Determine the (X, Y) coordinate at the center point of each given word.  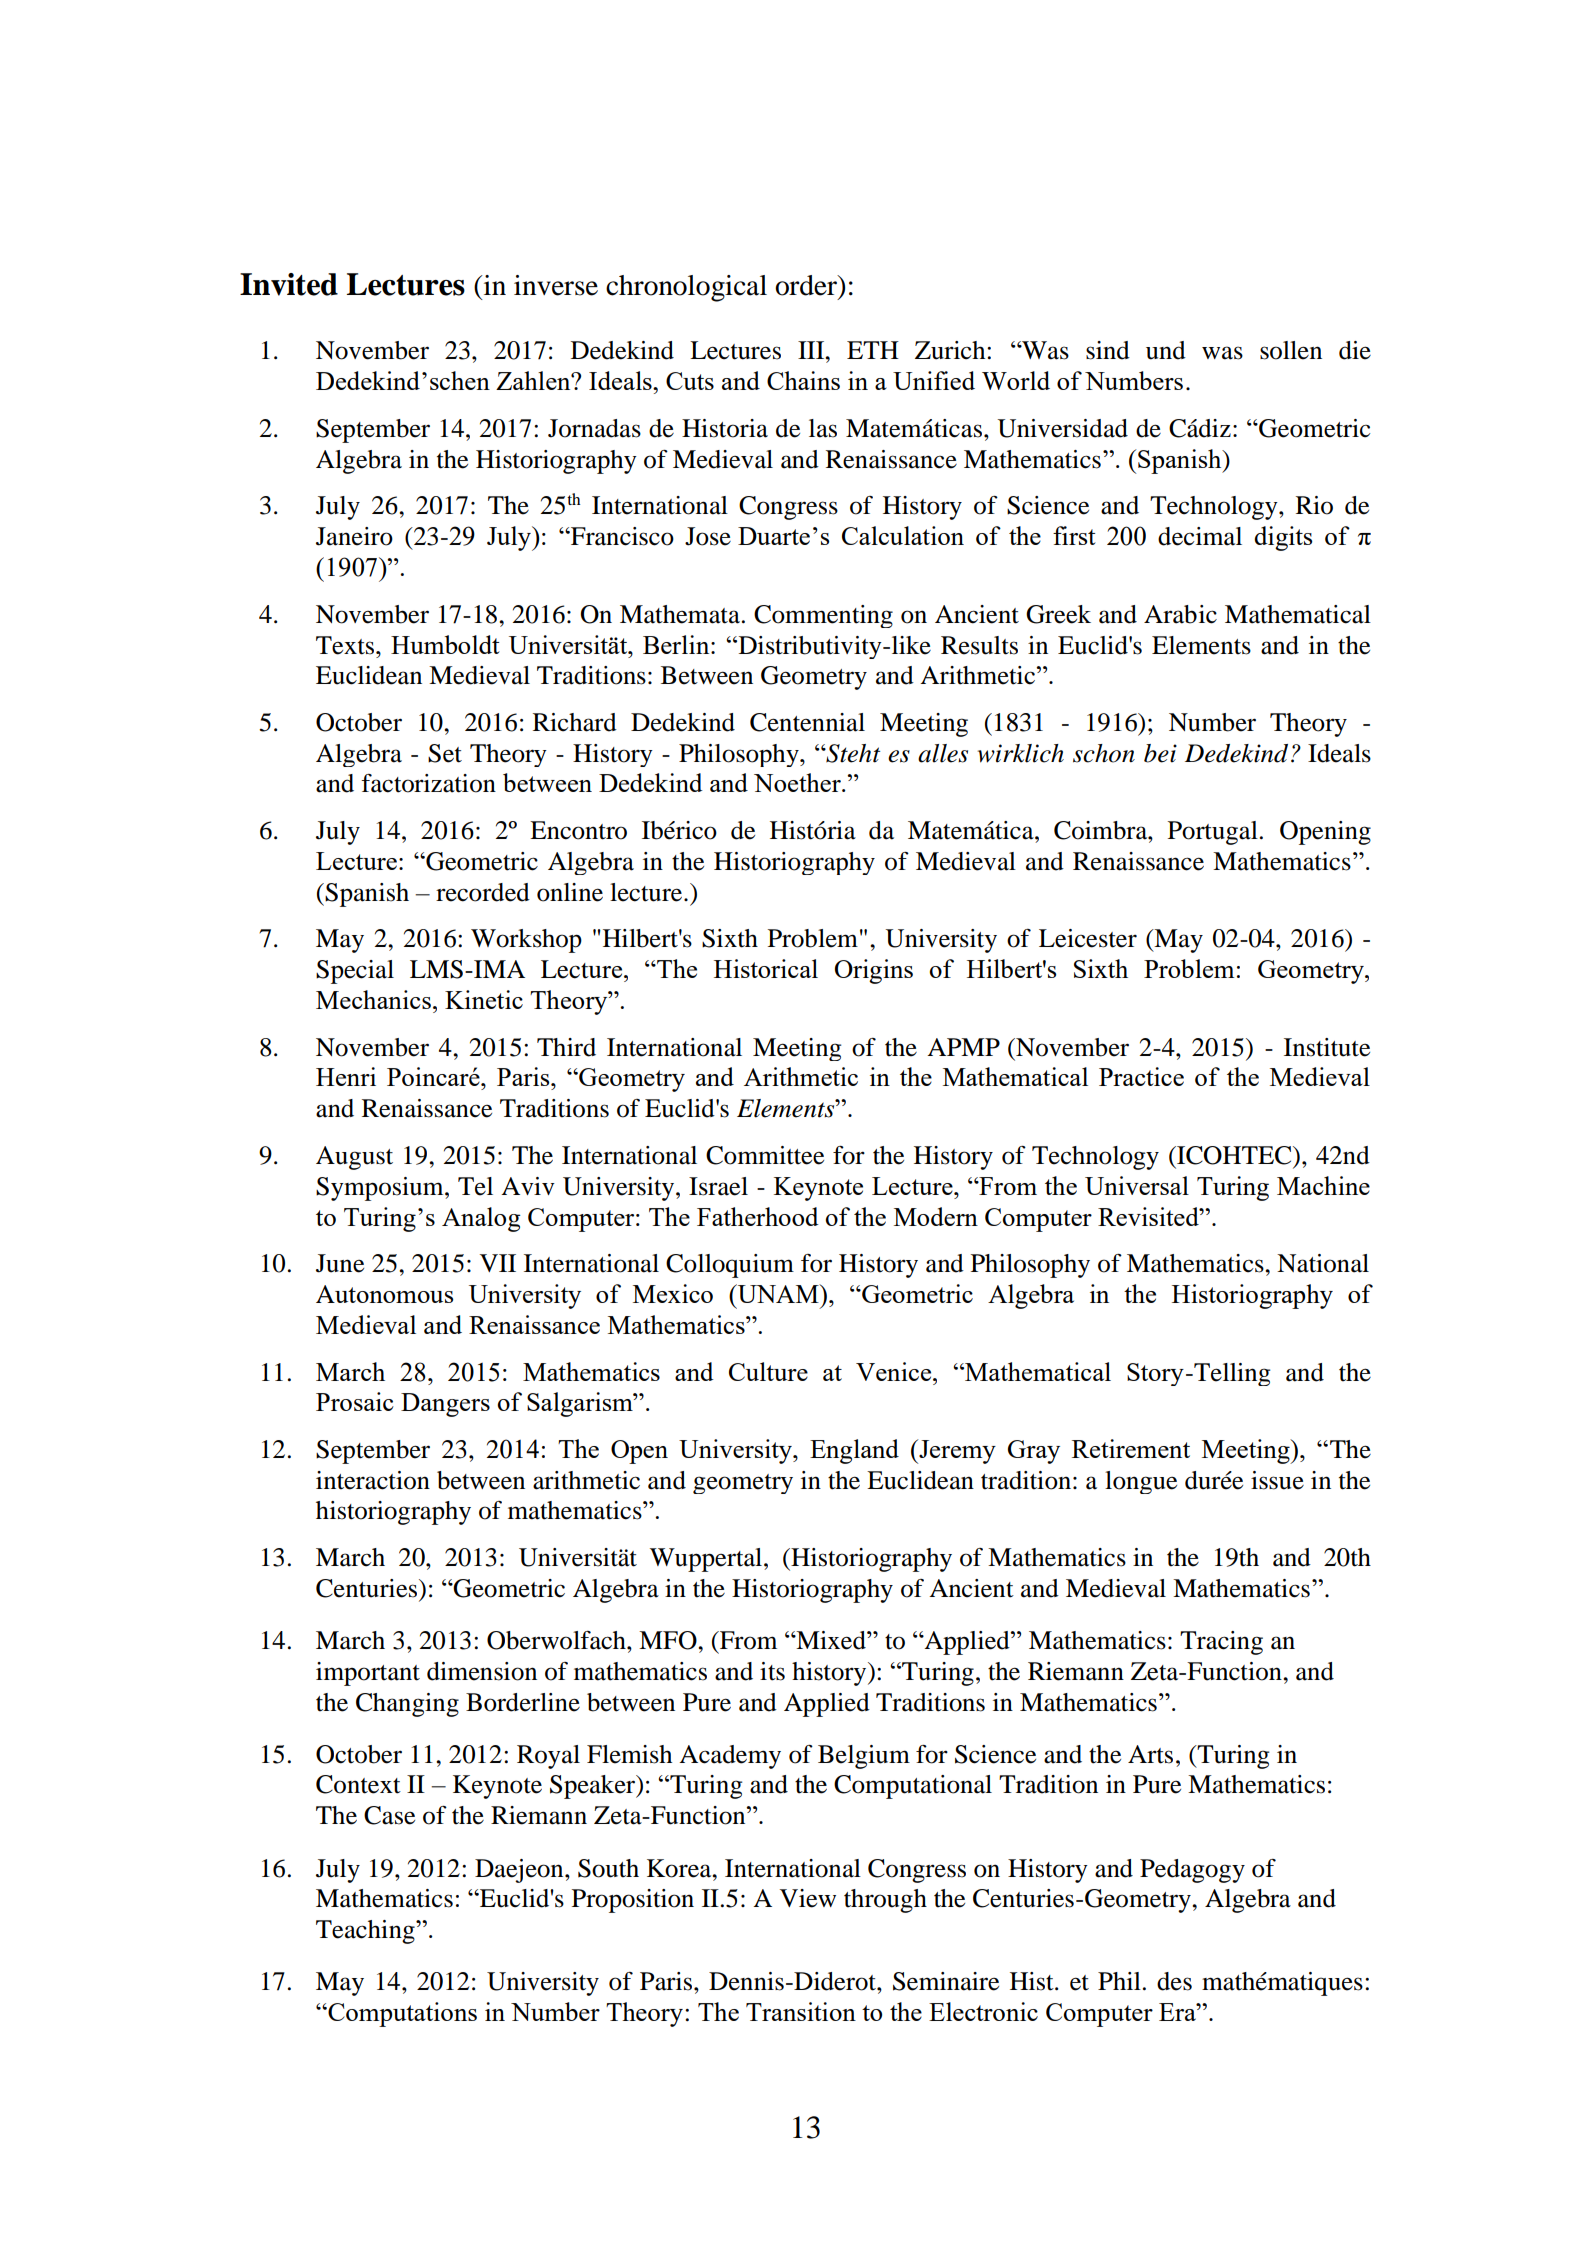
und (1166, 350)
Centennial (807, 722)
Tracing (1221, 1643)
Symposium (381, 1189)
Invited (289, 284)
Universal (1137, 1185)
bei (1160, 753)
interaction (373, 1480)
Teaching (366, 1932)
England (854, 1451)
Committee (765, 1155)
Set (445, 753)
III (812, 350)
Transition (801, 2011)
